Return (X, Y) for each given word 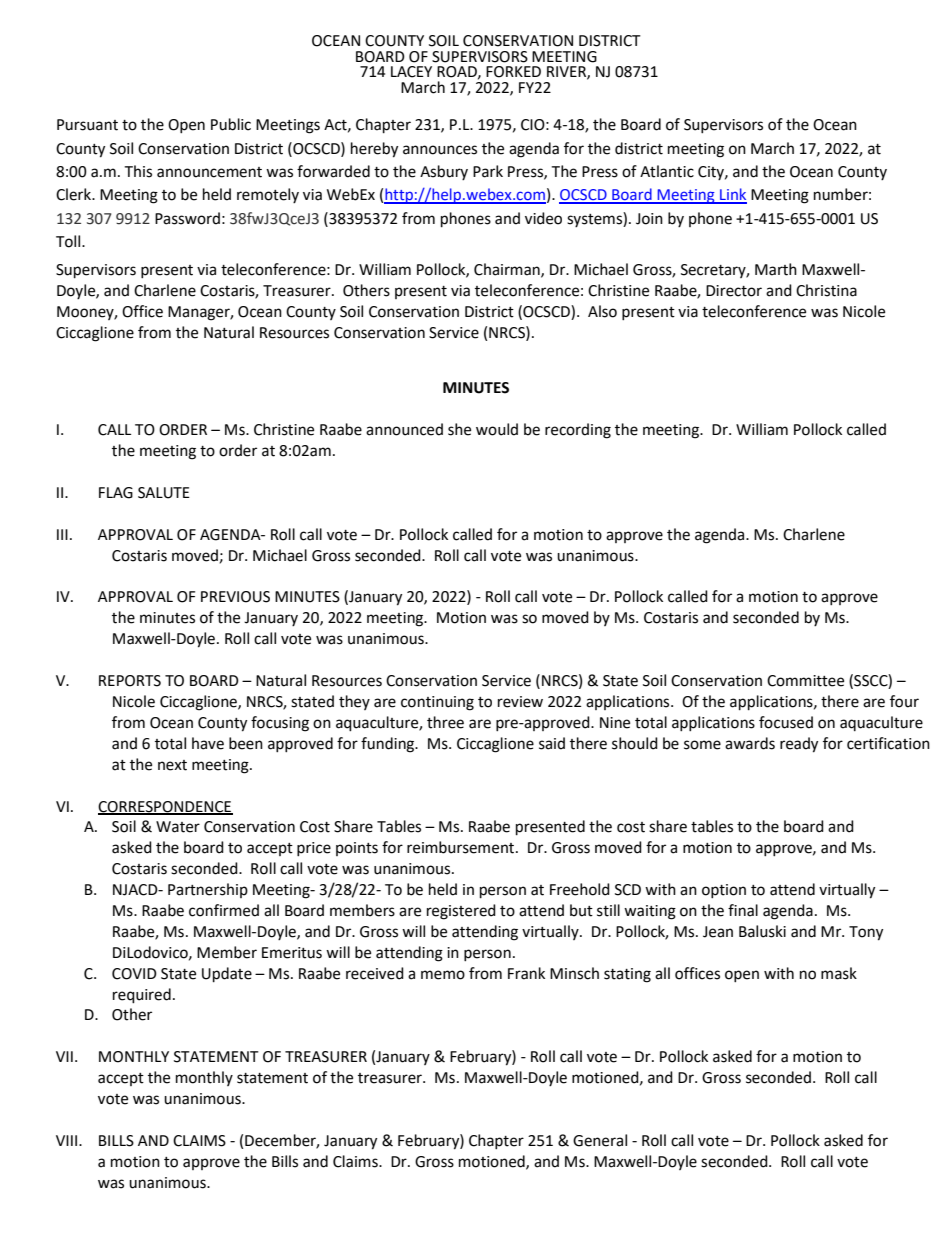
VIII (66, 1140)
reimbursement (462, 847)
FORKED (513, 72)
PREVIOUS (235, 597)
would (497, 429)
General (600, 1140)
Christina (826, 290)
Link (732, 195)
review (520, 702)
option (724, 891)
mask (839, 973)
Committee (805, 681)
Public (231, 124)
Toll (69, 241)
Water (178, 827)
